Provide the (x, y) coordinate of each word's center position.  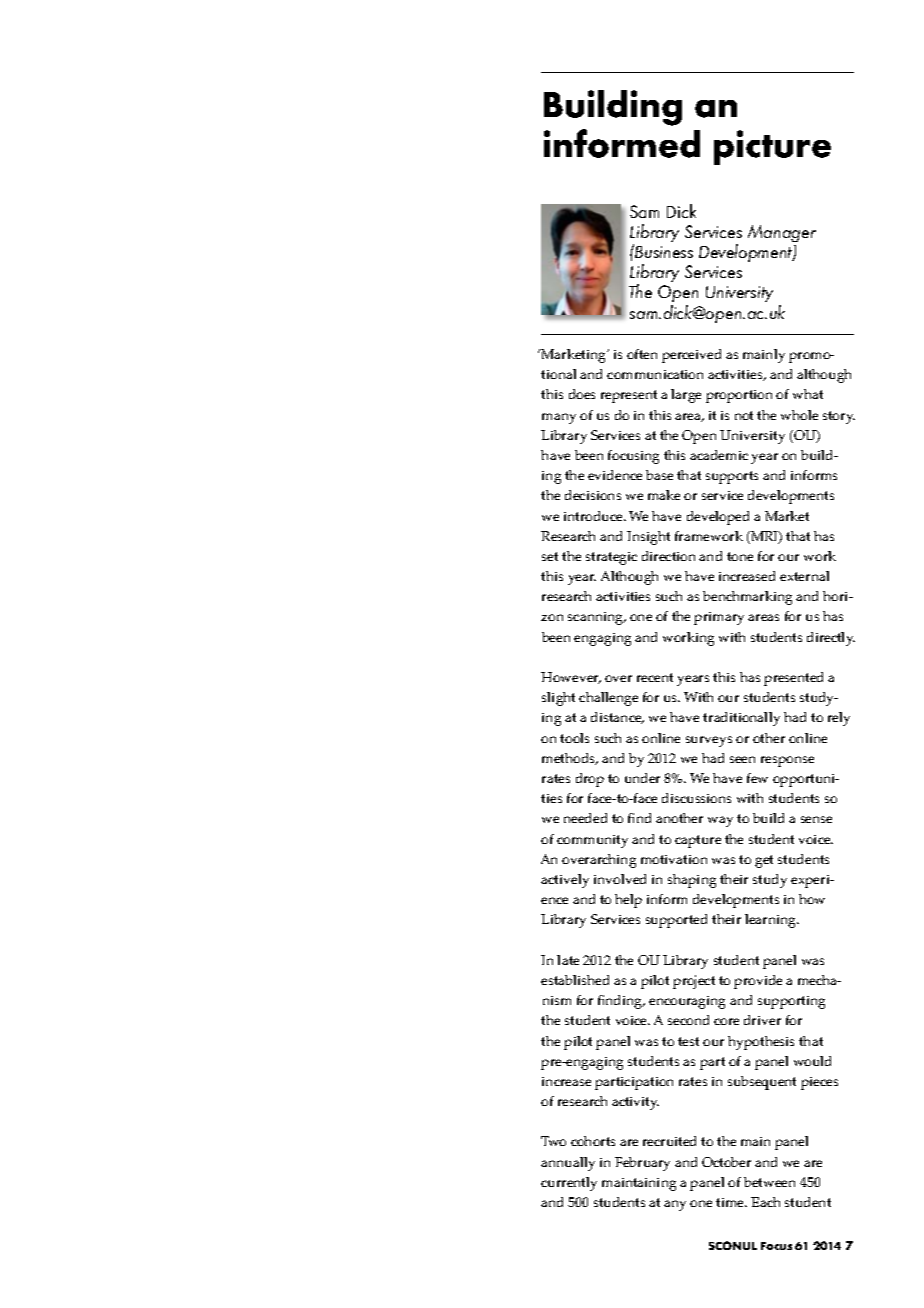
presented (793, 679)
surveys (709, 741)
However (571, 678)
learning (772, 921)
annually (568, 1164)
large (686, 396)
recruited (669, 1141)
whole (799, 415)
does (582, 394)
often (642, 354)
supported (676, 921)
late (568, 960)
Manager (782, 233)
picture (772, 147)
